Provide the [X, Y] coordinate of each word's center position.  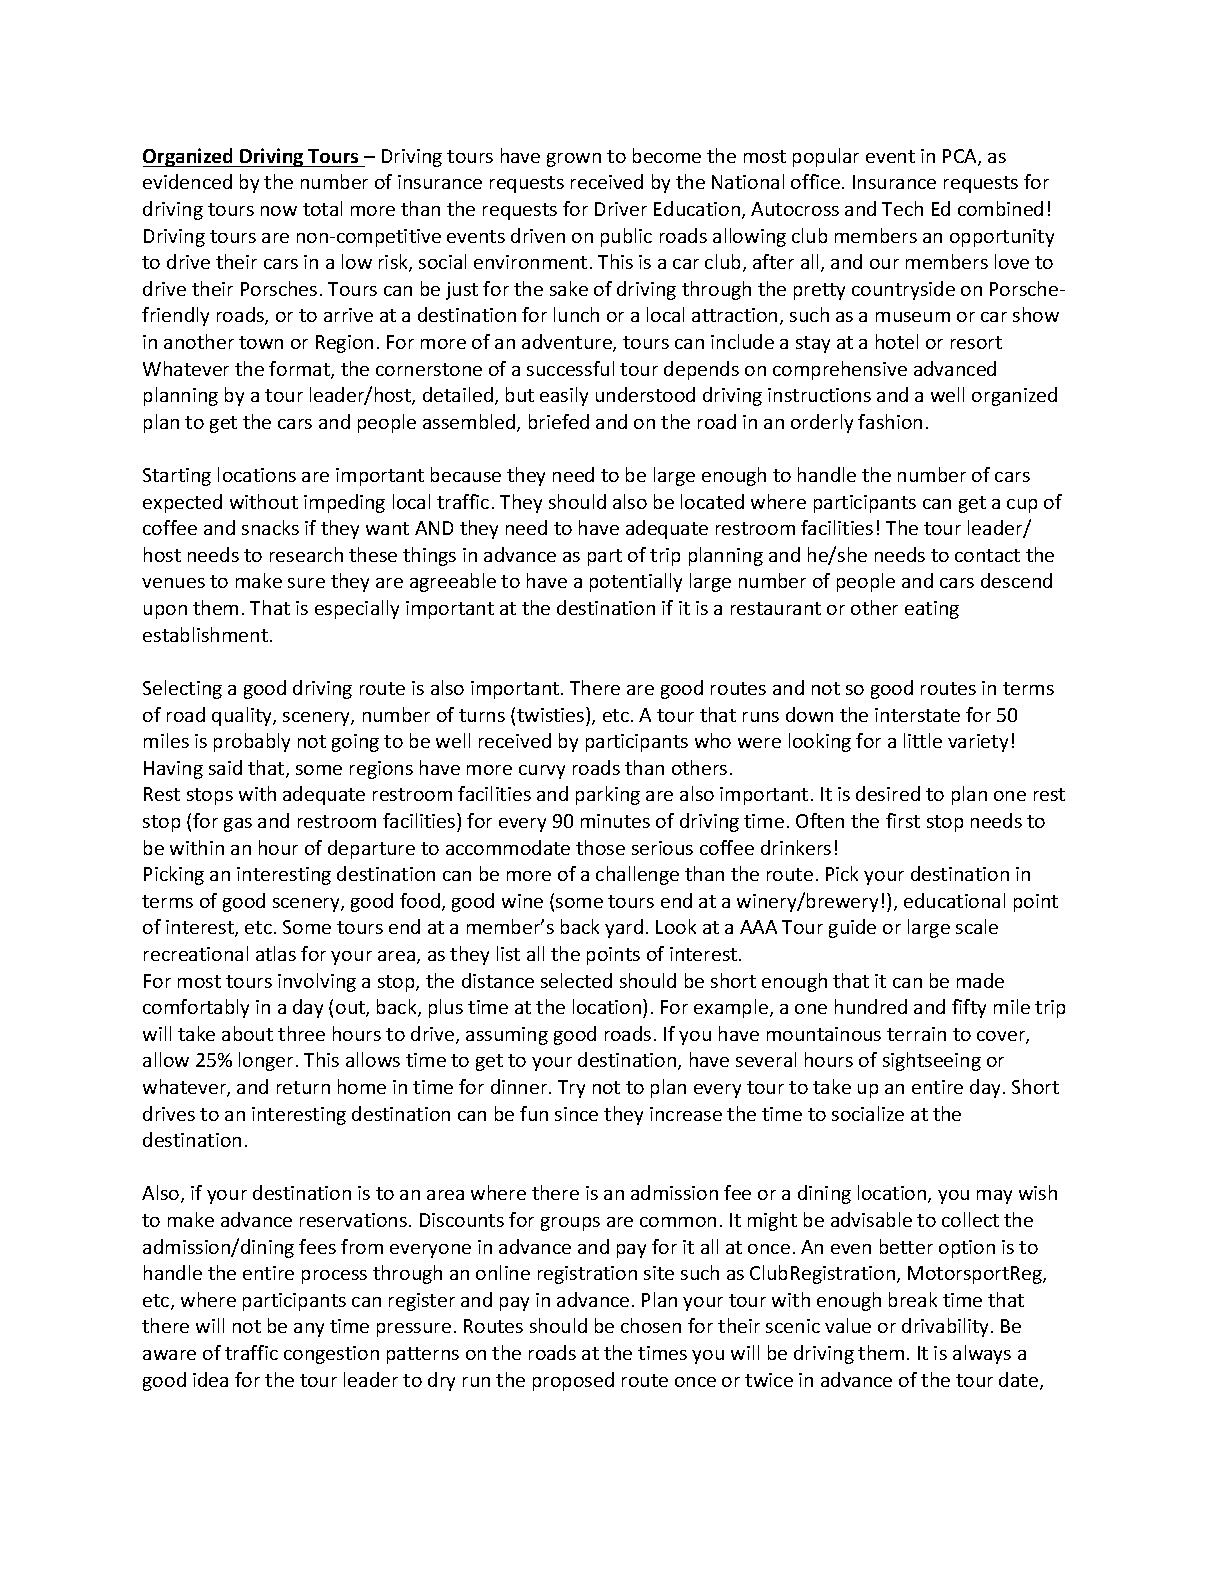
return [303, 1087]
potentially [636, 582]
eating [932, 610]
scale [977, 926]
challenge [637, 875]
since [576, 1114]
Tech [902, 208]
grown [574, 160]
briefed [559, 421]
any [309, 1330]
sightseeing [932, 1061]
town [261, 342]
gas [238, 825]
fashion [890, 421]
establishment [205, 634]
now [279, 211]
